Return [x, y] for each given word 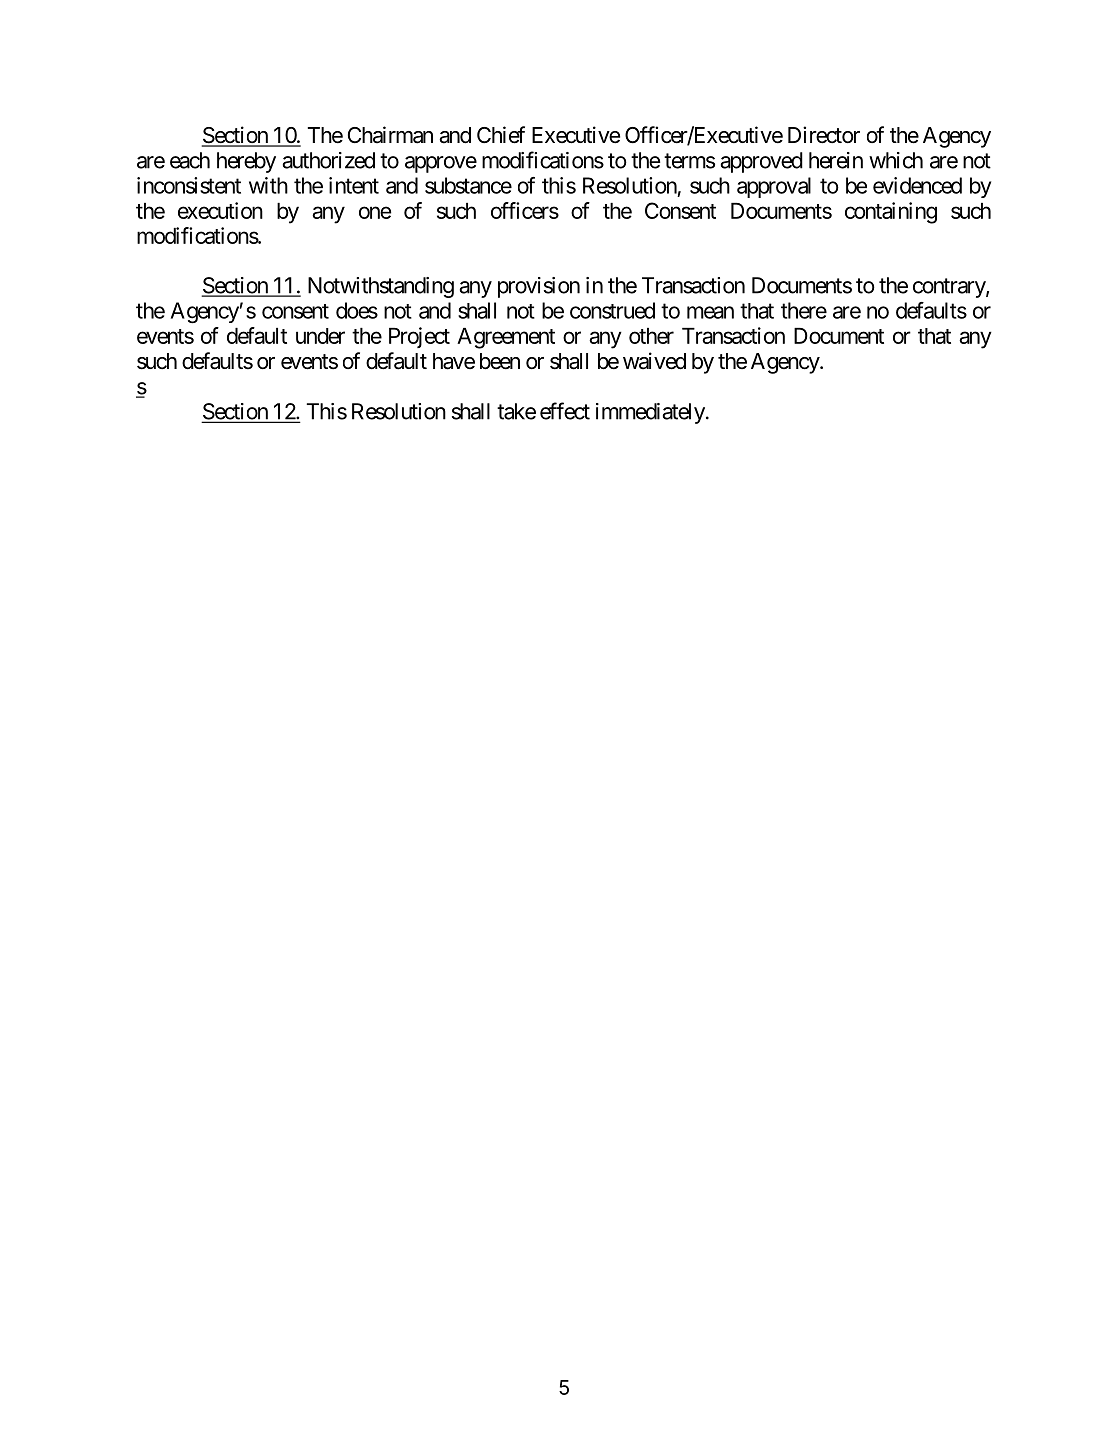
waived [654, 361]
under [320, 336]
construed [612, 310]
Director [824, 135]
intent [354, 185]
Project [419, 337]
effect [565, 411]
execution [220, 210]
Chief [501, 135]
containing [891, 213]
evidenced [917, 185]
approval [774, 187]
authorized [328, 160]
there [804, 310]
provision [539, 287]
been [500, 361]
